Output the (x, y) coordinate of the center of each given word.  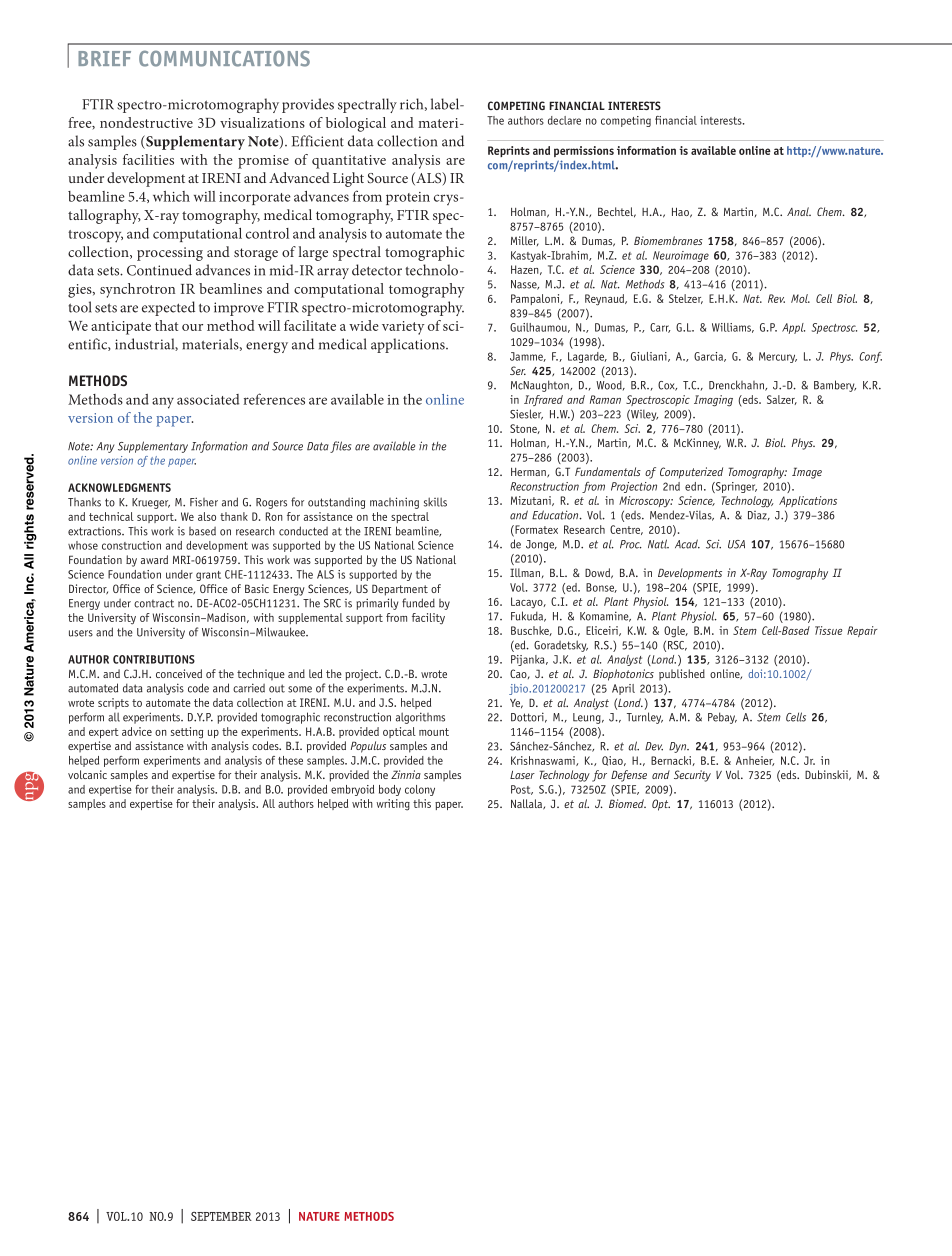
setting (187, 733)
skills (435, 502)
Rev (776, 298)
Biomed (627, 803)
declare (564, 120)
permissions (584, 151)
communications (224, 58)
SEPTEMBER (221, 1216)
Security (692, 776)
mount (434, 732)
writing (393, 805)
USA (736, 544)
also (207, 516)
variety (403, 328)
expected (168, 308)
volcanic (87, 774)
